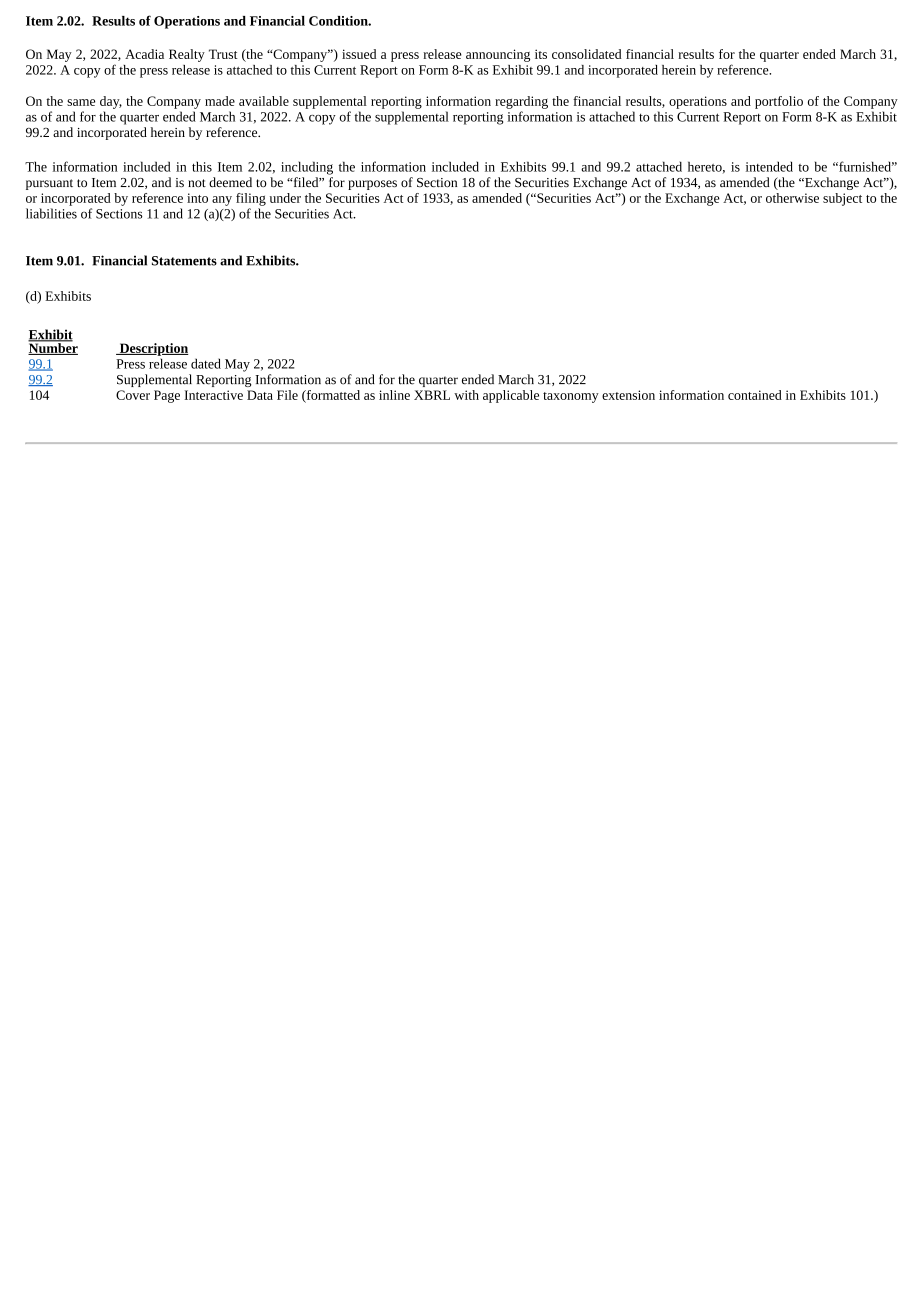 This screenshot has width=924, height=1308. I want to click on with, so click(466, 395).
